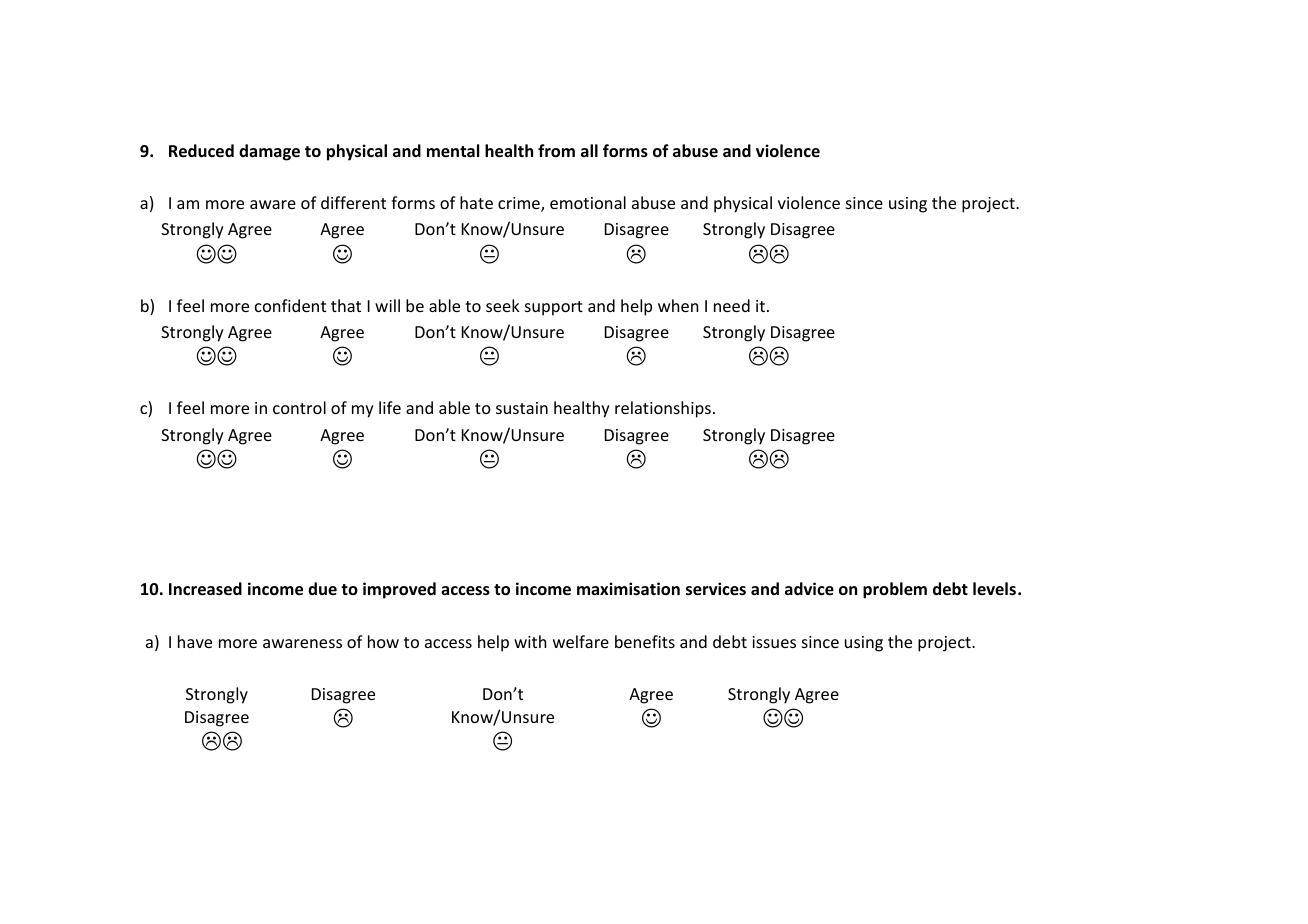  Describe the element at coordinates (269, 152) in the image. I see `damage` at that location.
